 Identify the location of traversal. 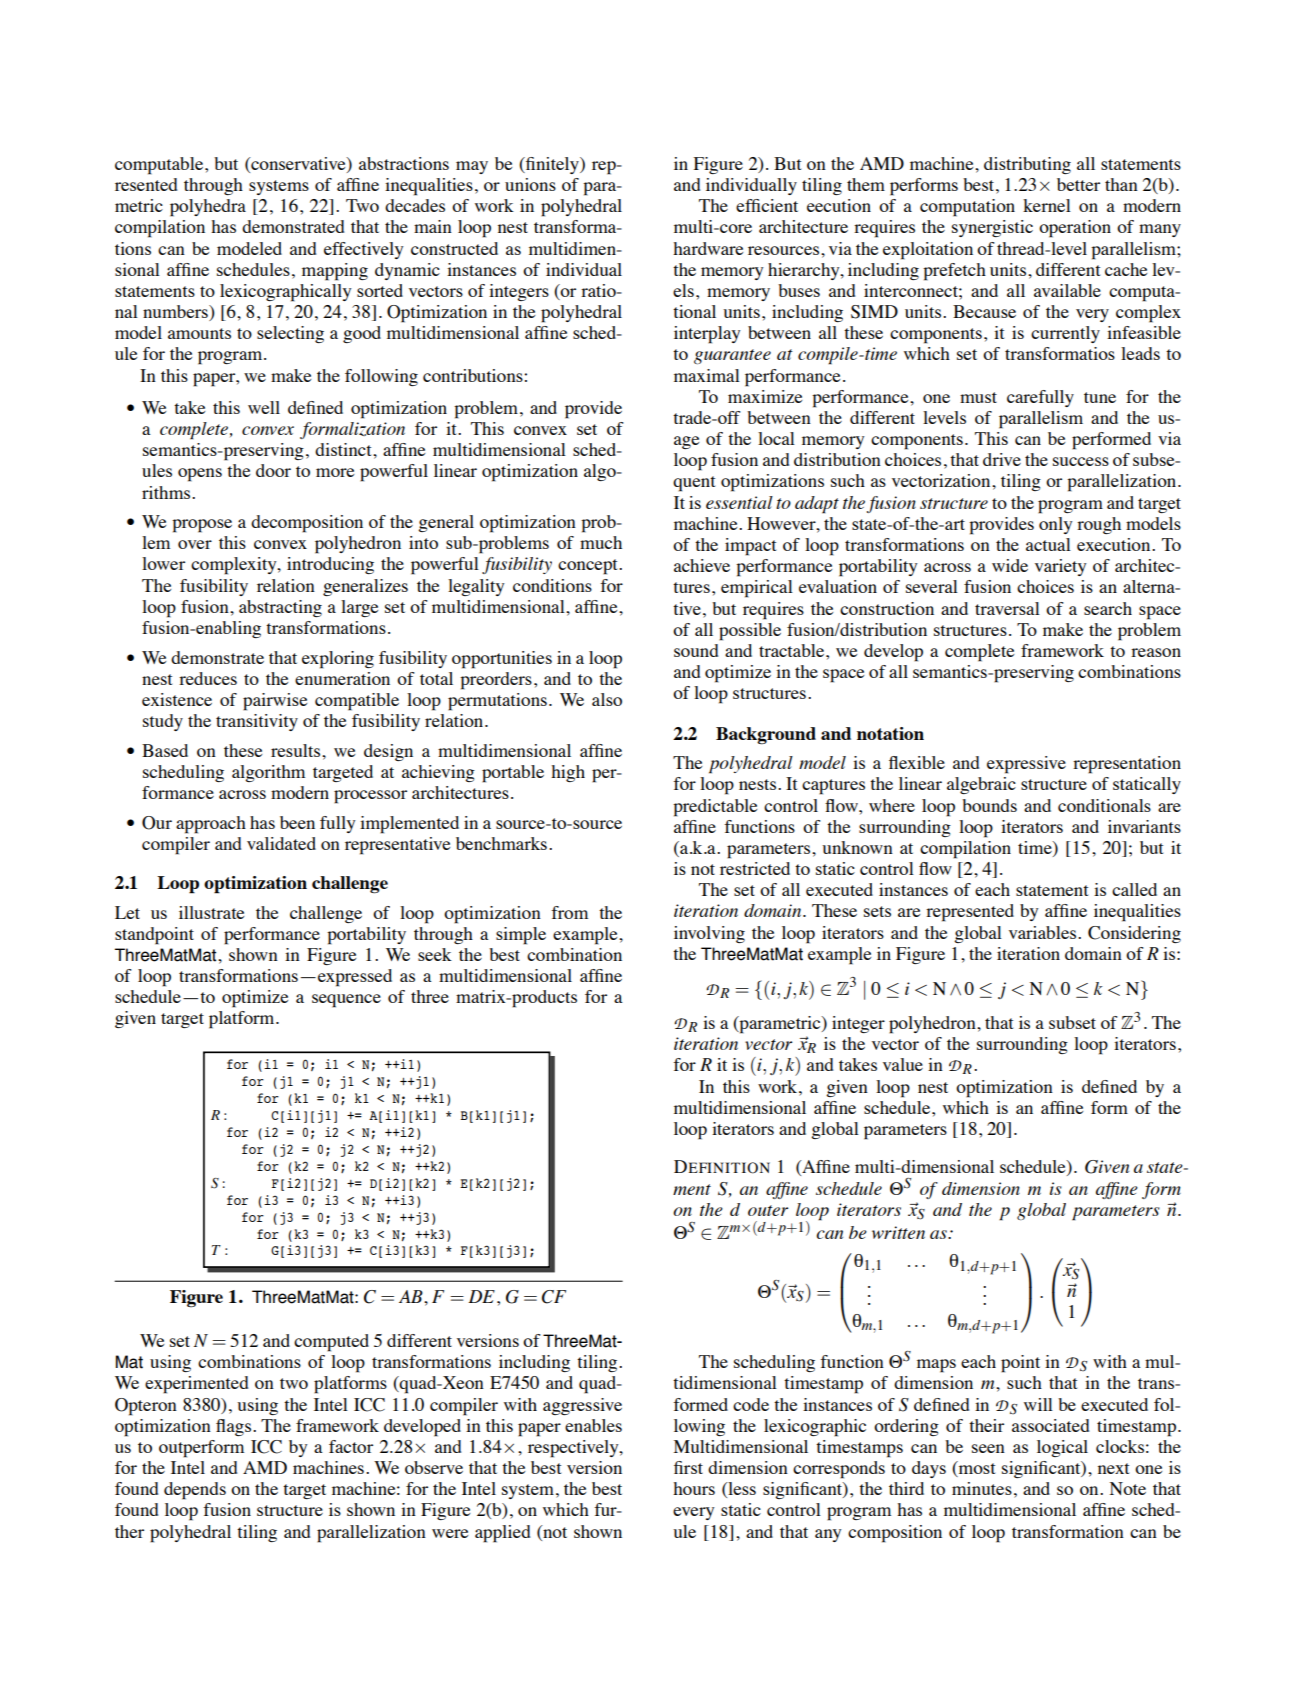
(1007, 608).
